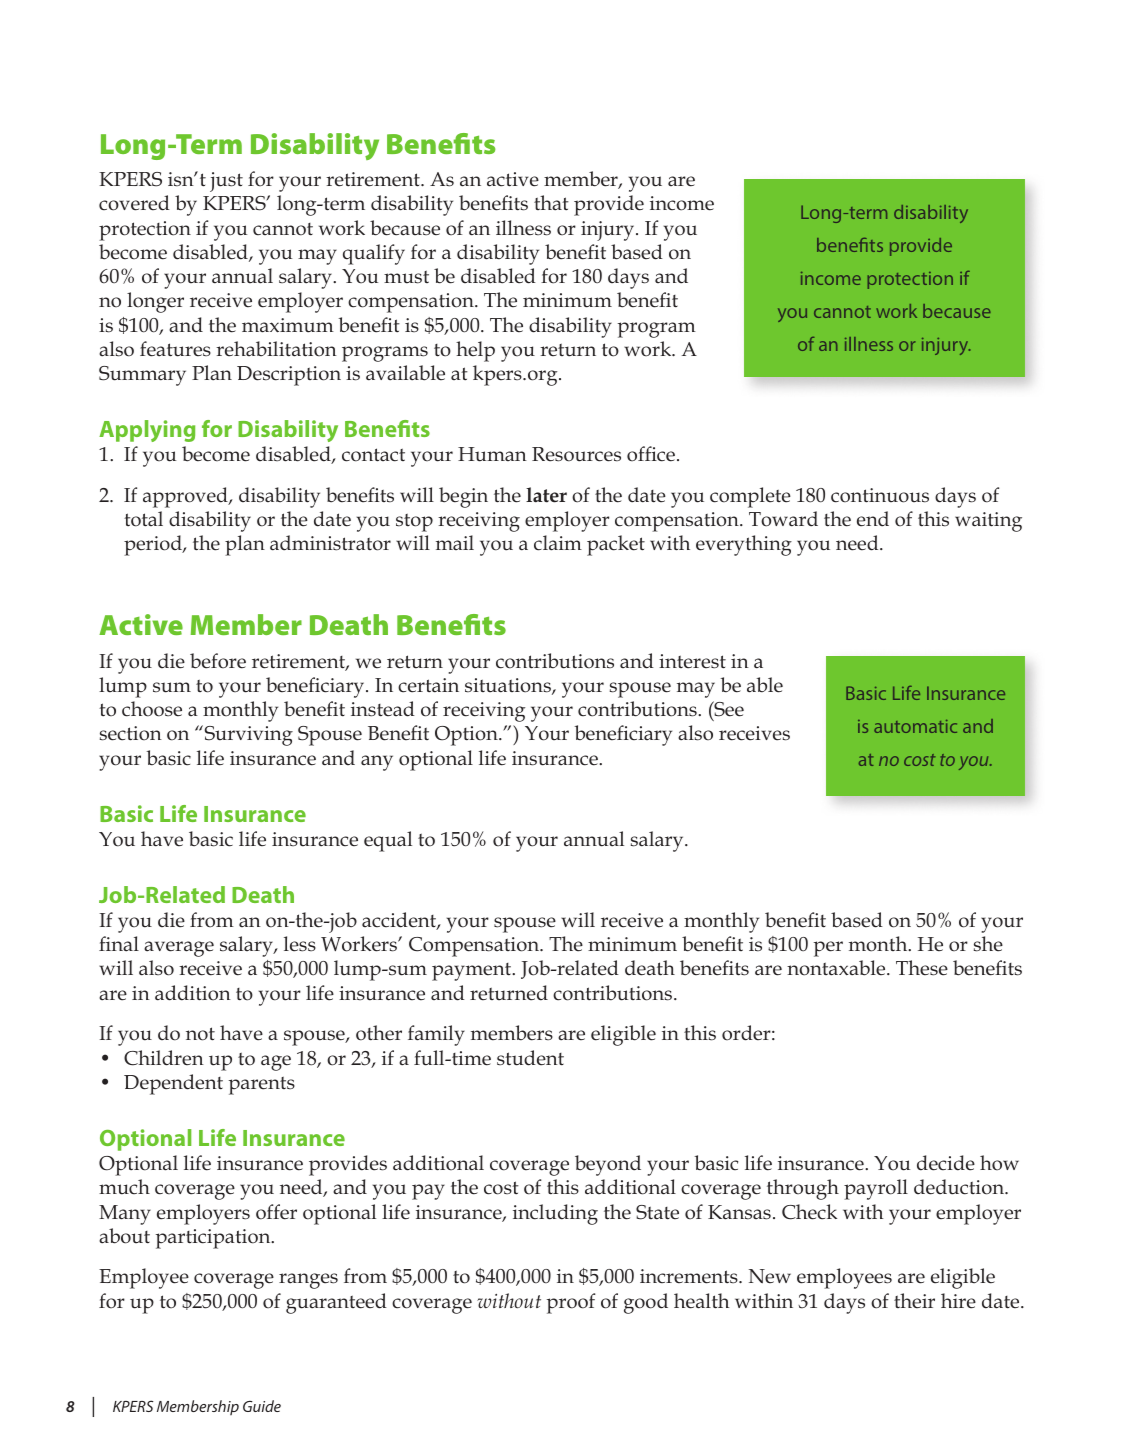 The width and height of the screenshot is (1124, 1454). What do you see at coordinates (226, 182) in the screenshot?
I see `just` at bounding box center [226, 182].
